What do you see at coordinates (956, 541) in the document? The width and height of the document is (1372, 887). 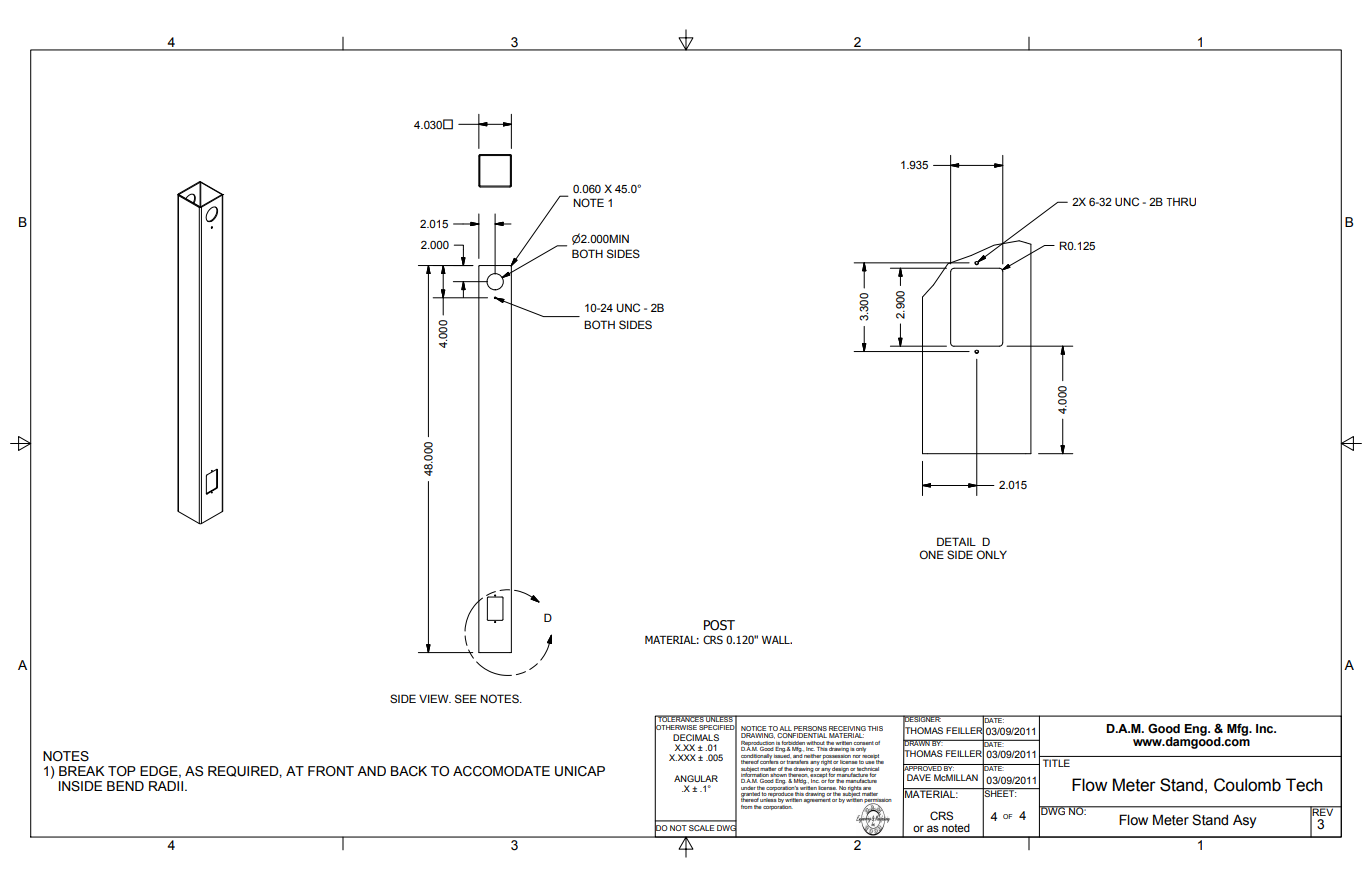 I see `DETAIL` at bounding box center [956, 541].
